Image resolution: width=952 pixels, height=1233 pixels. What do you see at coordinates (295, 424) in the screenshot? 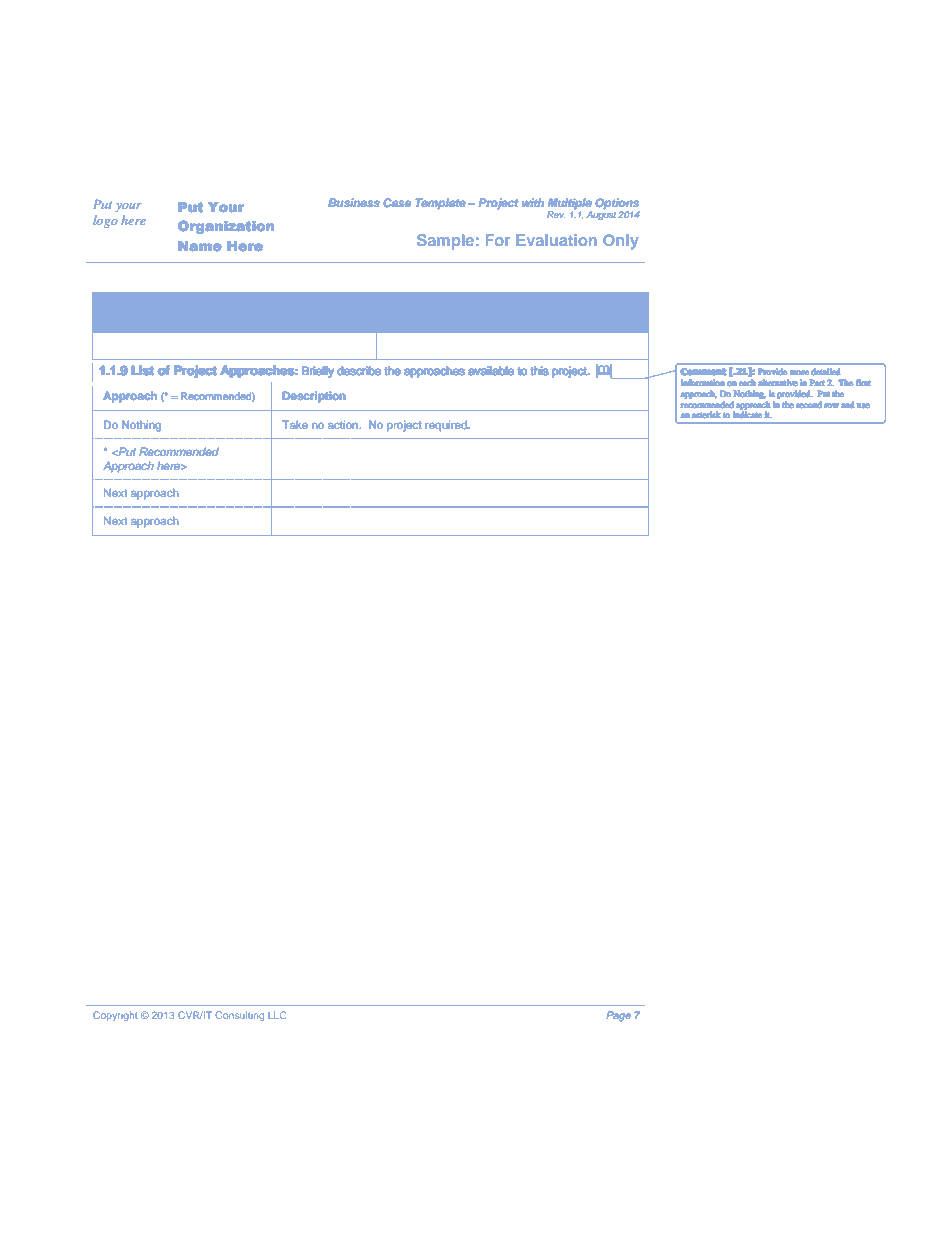
I see `Take` at bounding box center [295, 424].
